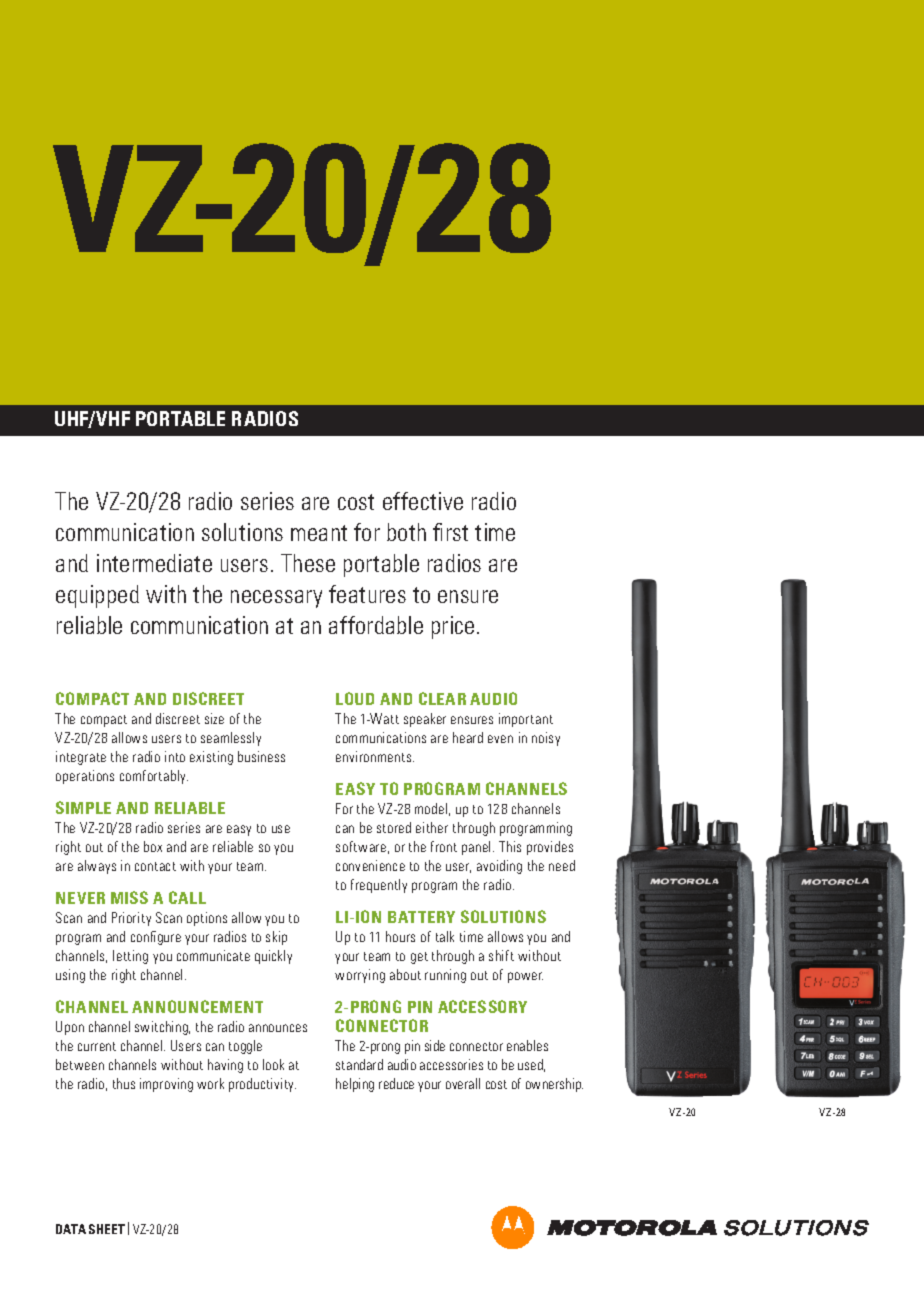 This page has width=924, height=1308. I want to click on helping, so click(355, 1085).
